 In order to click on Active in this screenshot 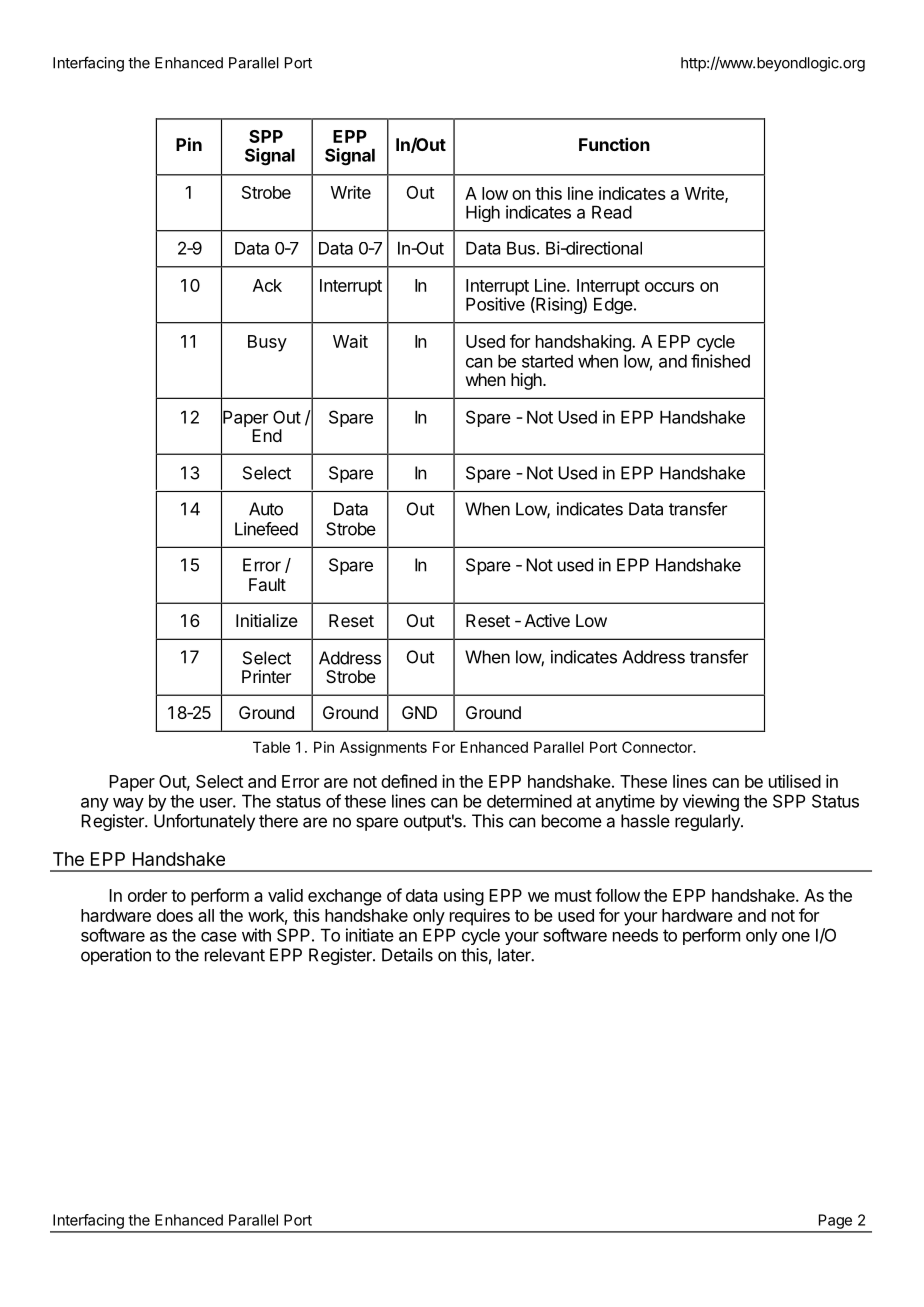, I will do `click(547, 620)`.
